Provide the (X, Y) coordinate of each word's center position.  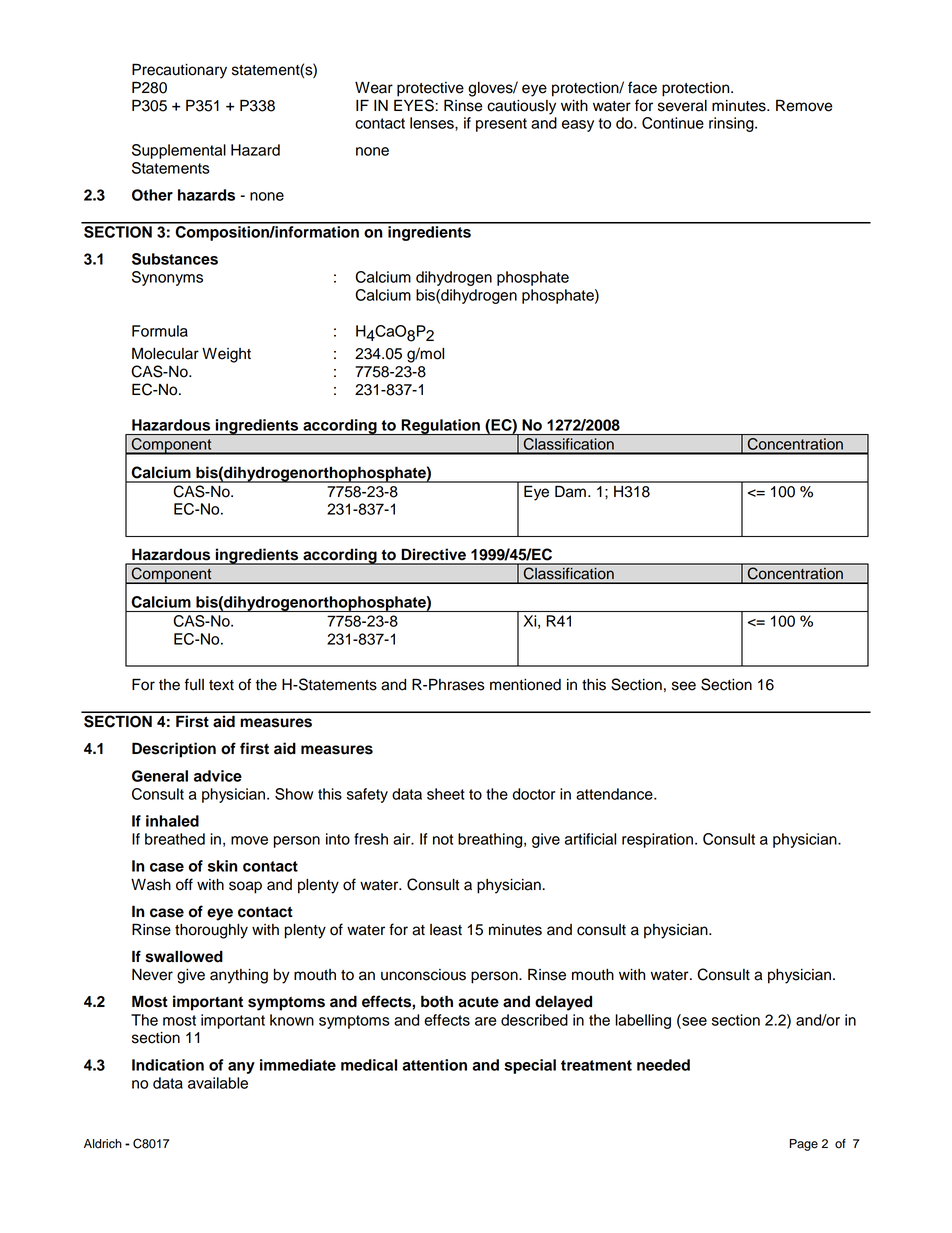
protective (430, 89)
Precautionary (179, 71)
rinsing (732, 124)
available (218, 1083)
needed (663, 1065)
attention (434, 1065)
